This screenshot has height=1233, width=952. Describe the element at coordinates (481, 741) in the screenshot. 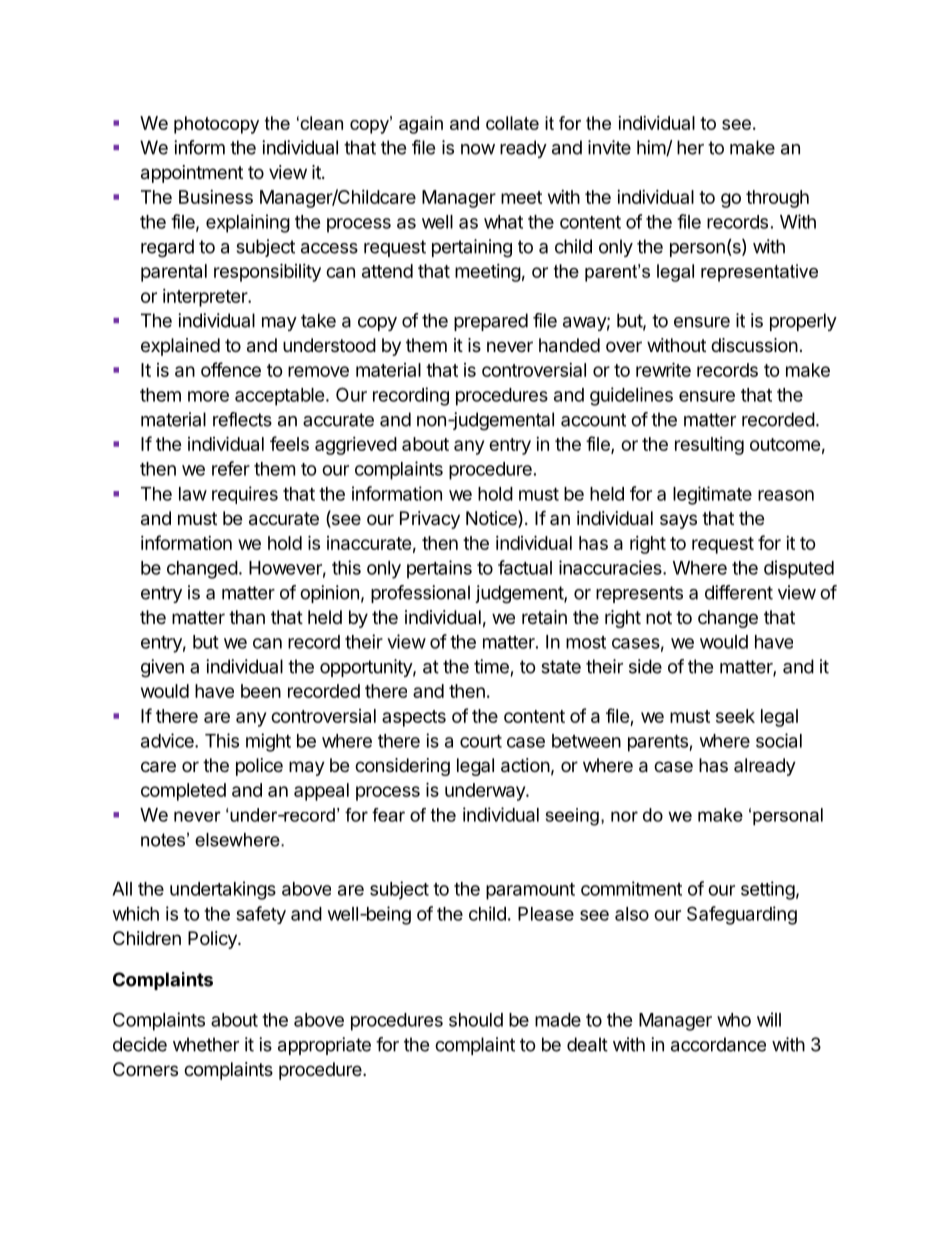

I see `court` at that location.
